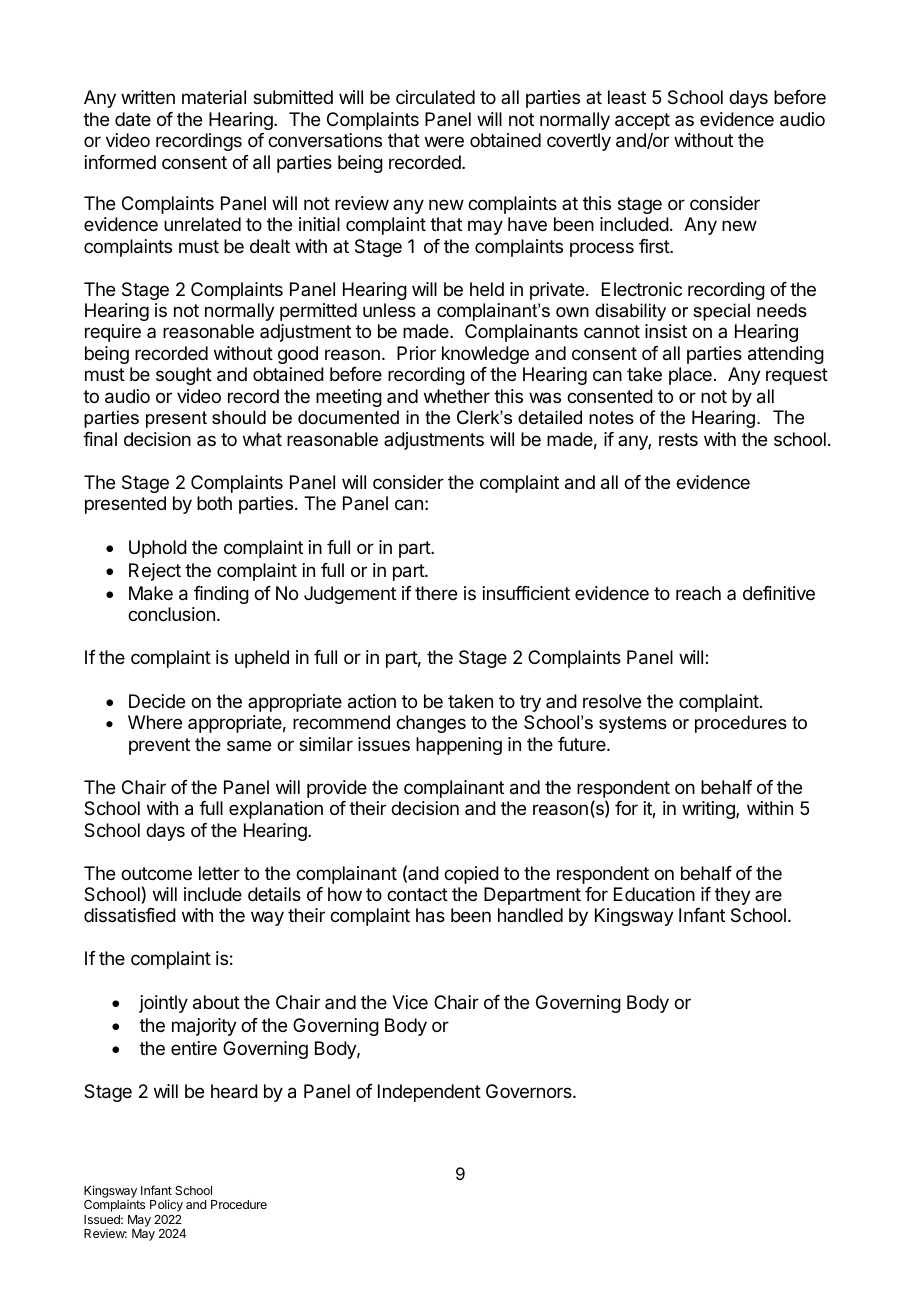  I want to click on there, so click(436, 593).
